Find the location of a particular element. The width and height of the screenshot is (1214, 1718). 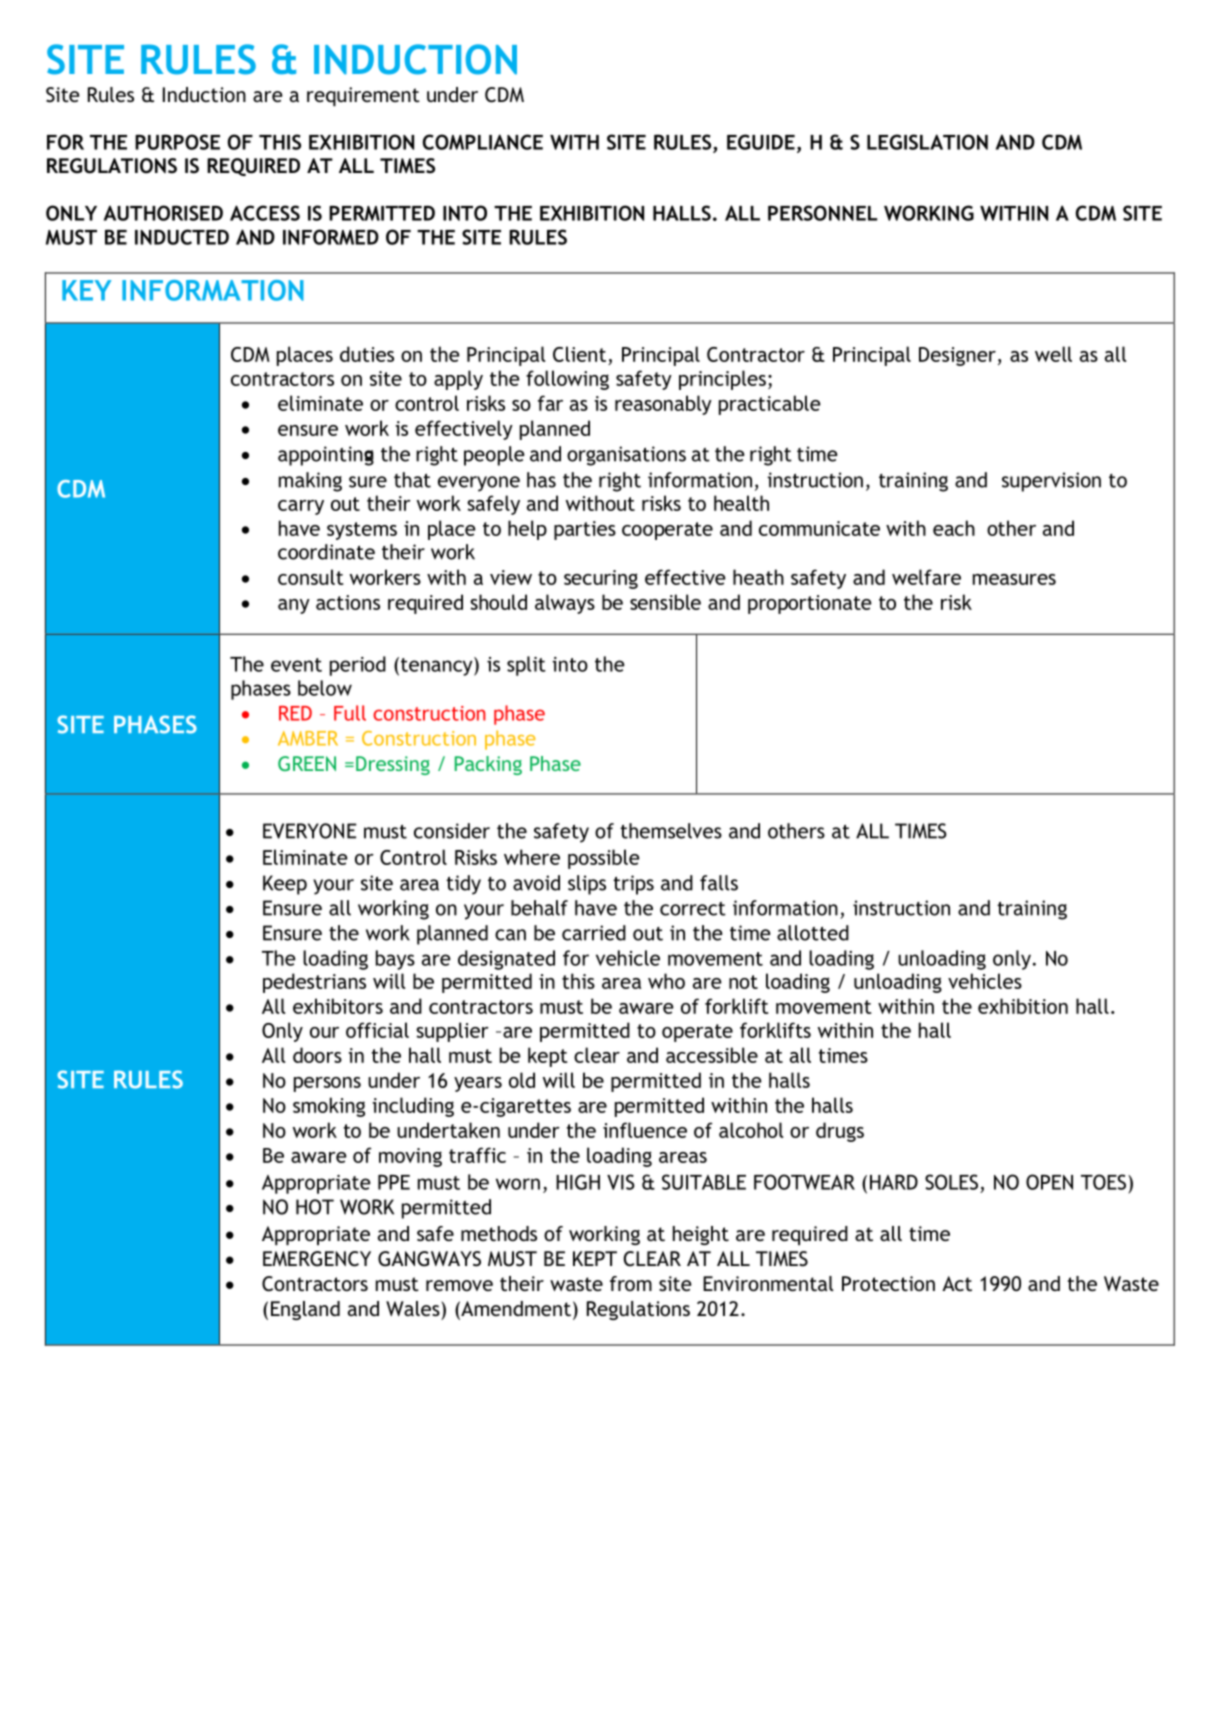

event is located at coordinates (296, 665).
